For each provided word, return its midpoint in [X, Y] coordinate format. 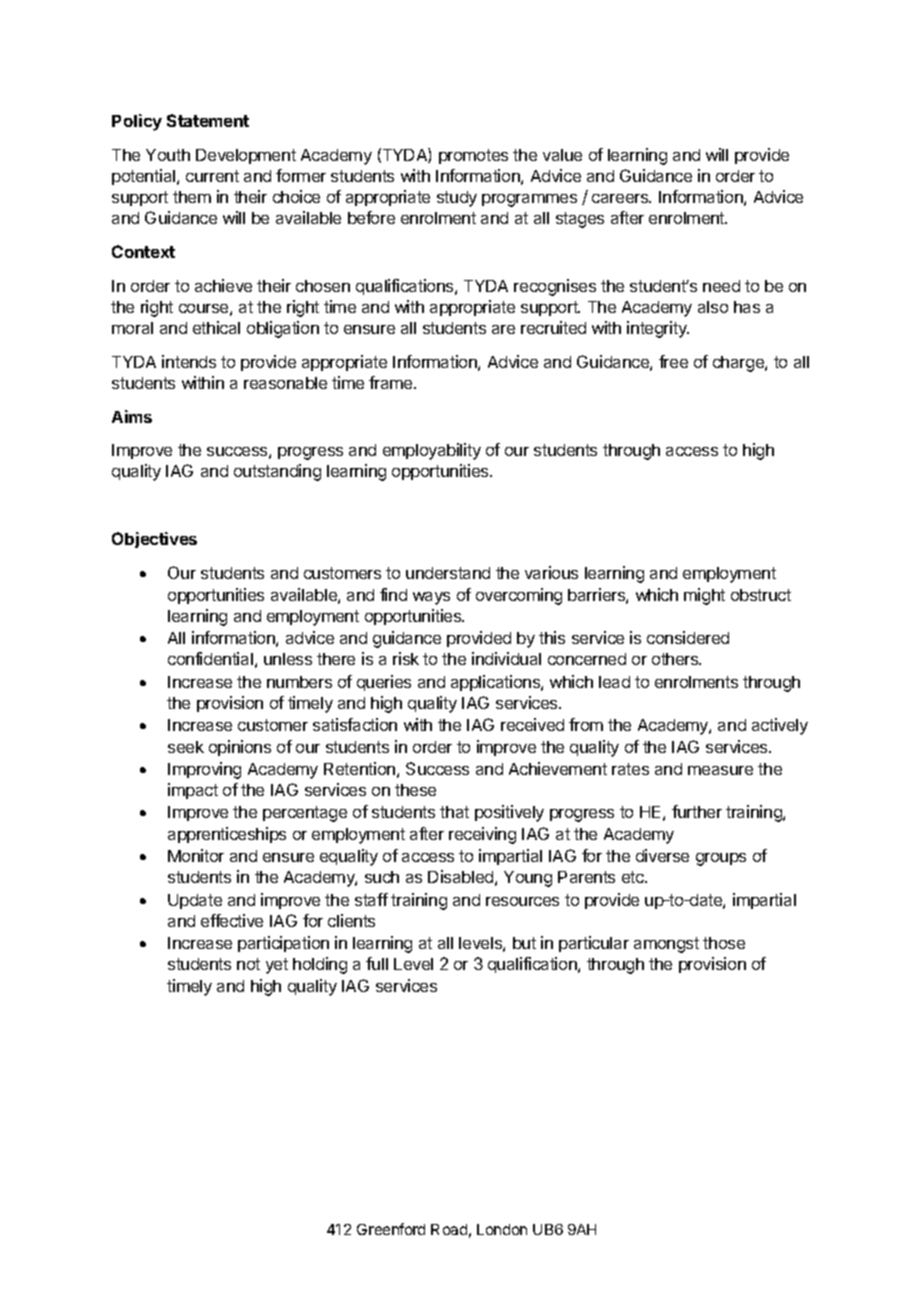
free [673, 361]
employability [432, 451]
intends [189, 361]
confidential [210, 658]
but [524, 943]
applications [496, 683]
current [212, 176]
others [676, 659]
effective [232, 920]
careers [621, 198]
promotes [473, 156]
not [248, 964]
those [724, 943]
